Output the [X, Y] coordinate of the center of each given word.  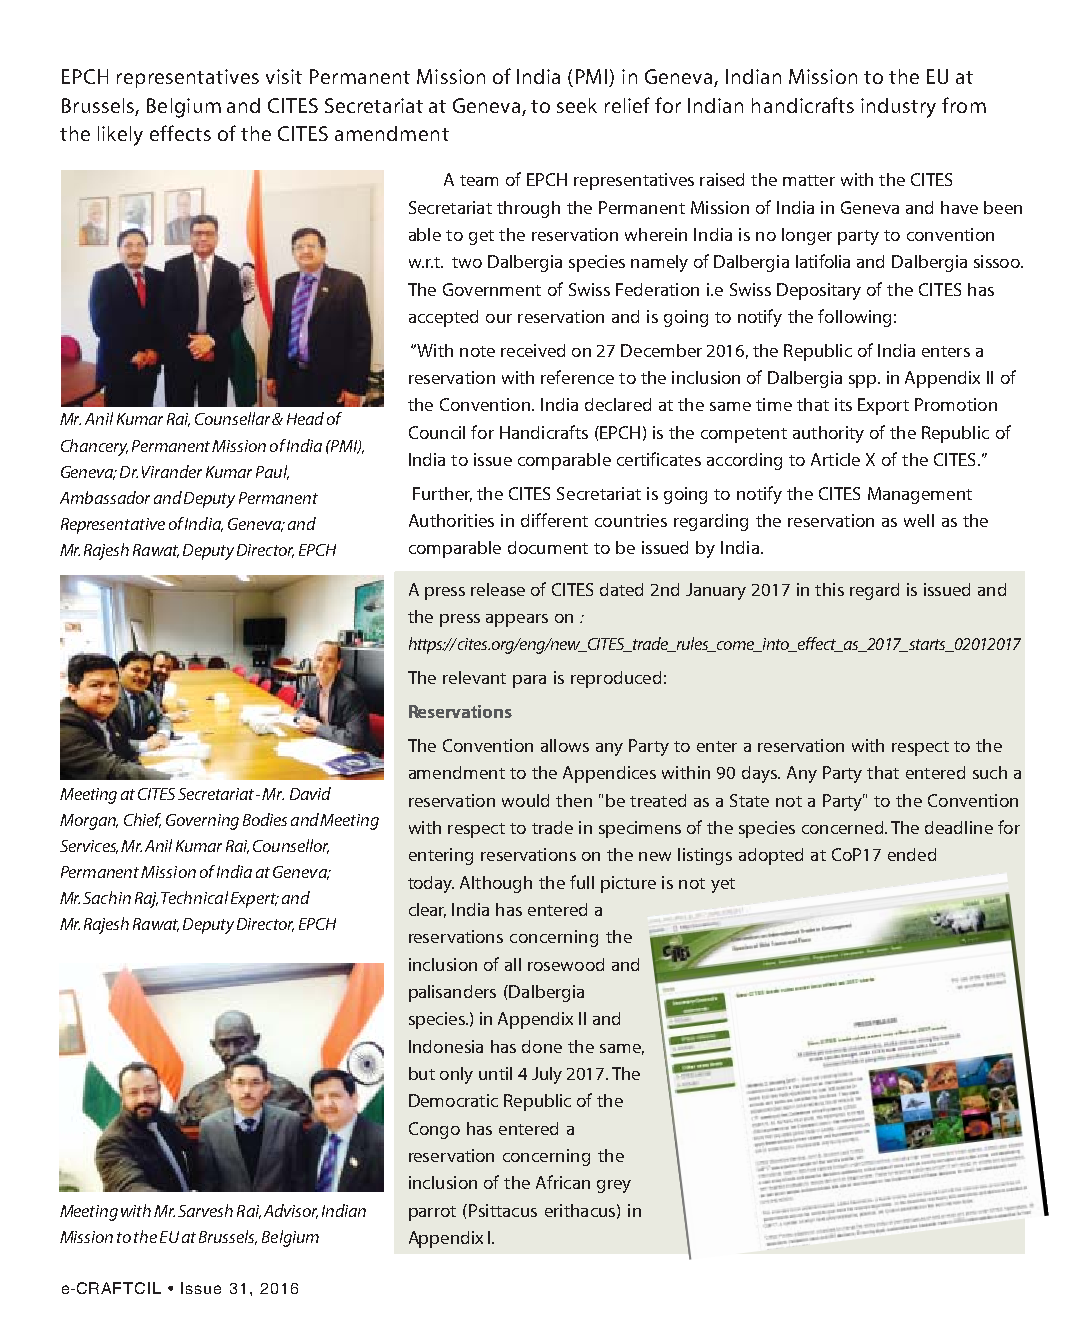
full [582, 882]
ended [912, 854]
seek [577, 105]
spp [864, 381]
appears [517, 620]
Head [305, 418]
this [829, 589]
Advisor [291, 1211]
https [427, 645]
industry [898, 108]
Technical [194, 897]
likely [120, 136]
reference [577, 377]
